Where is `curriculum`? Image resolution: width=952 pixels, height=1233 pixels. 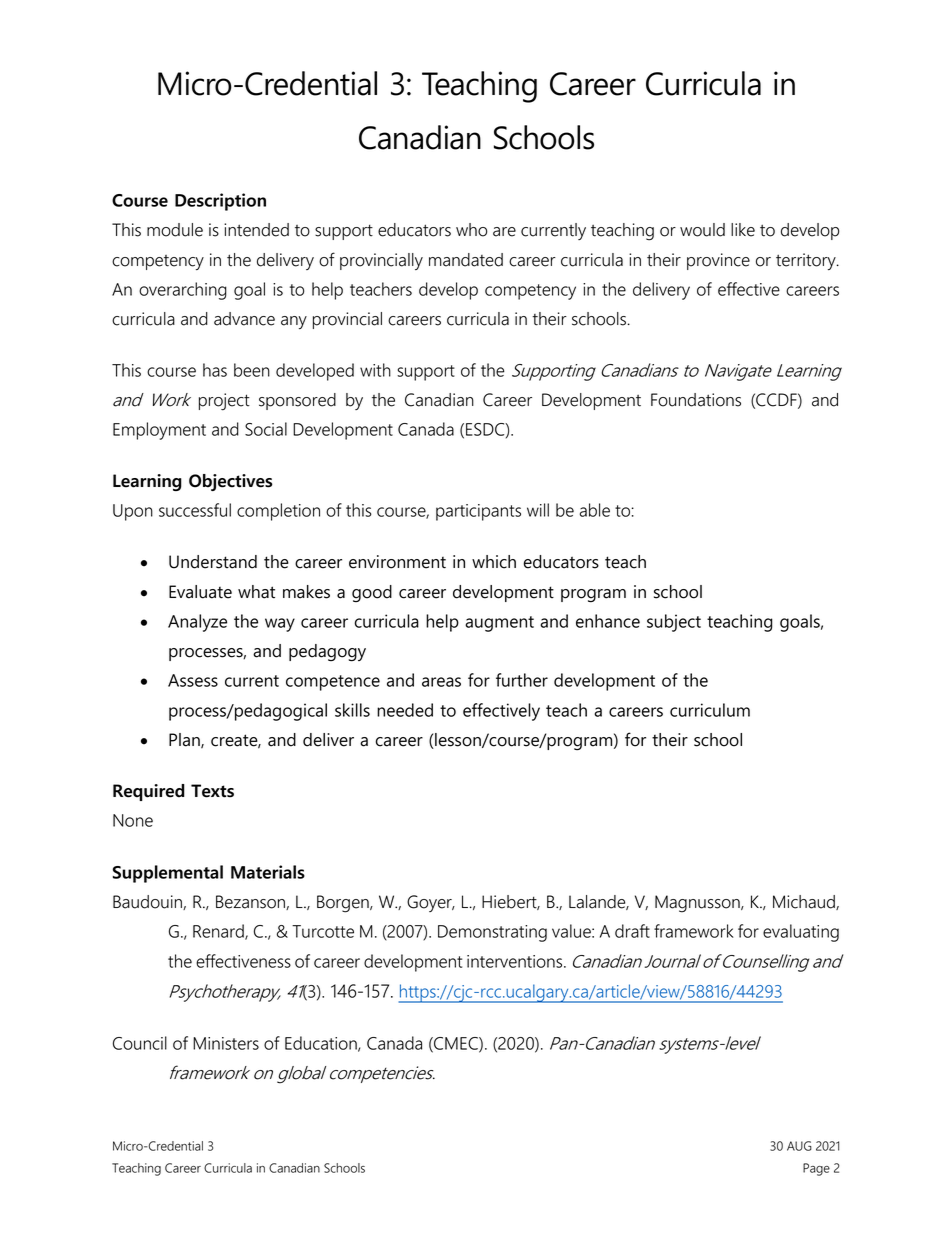 curriculum is located at coordinates (710, 710).
